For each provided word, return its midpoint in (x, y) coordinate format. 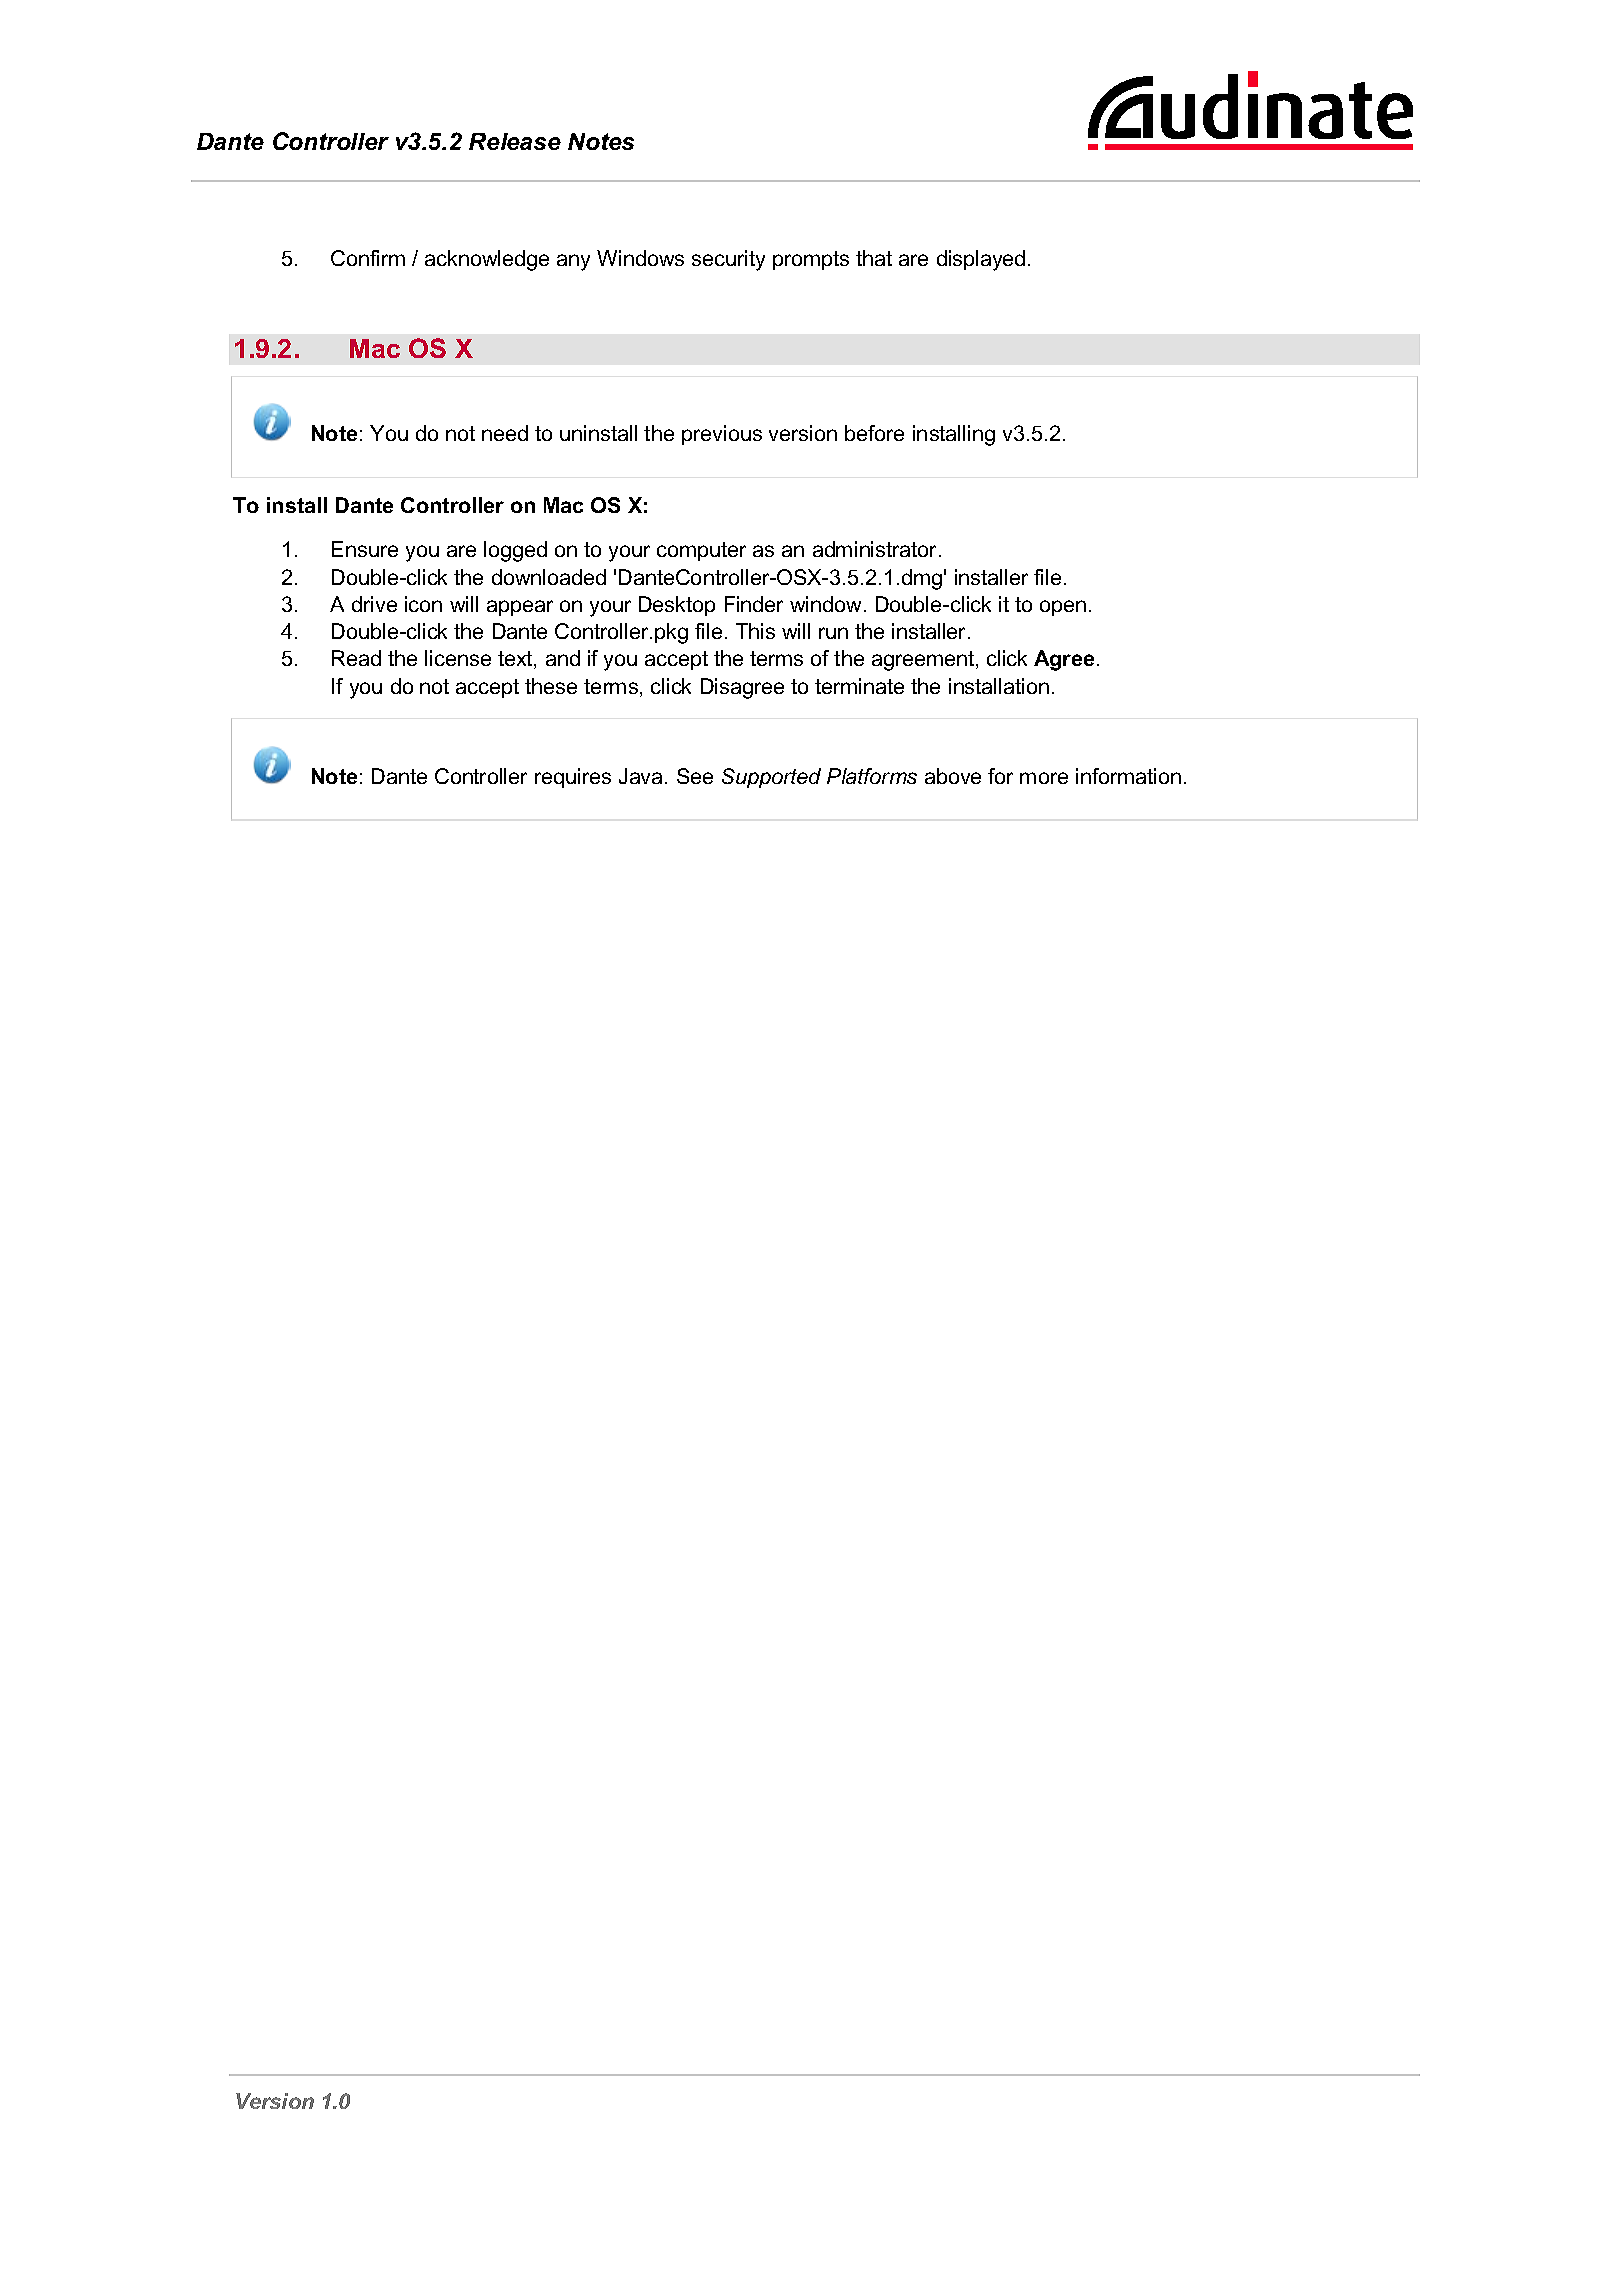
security (728, 260)
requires (573, 778)
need (505, 433)
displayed (981, 260)
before (874, 433)
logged (515, 551)
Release (515, 141)
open (1063, 608)
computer (701, 551)
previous (722, 435)
